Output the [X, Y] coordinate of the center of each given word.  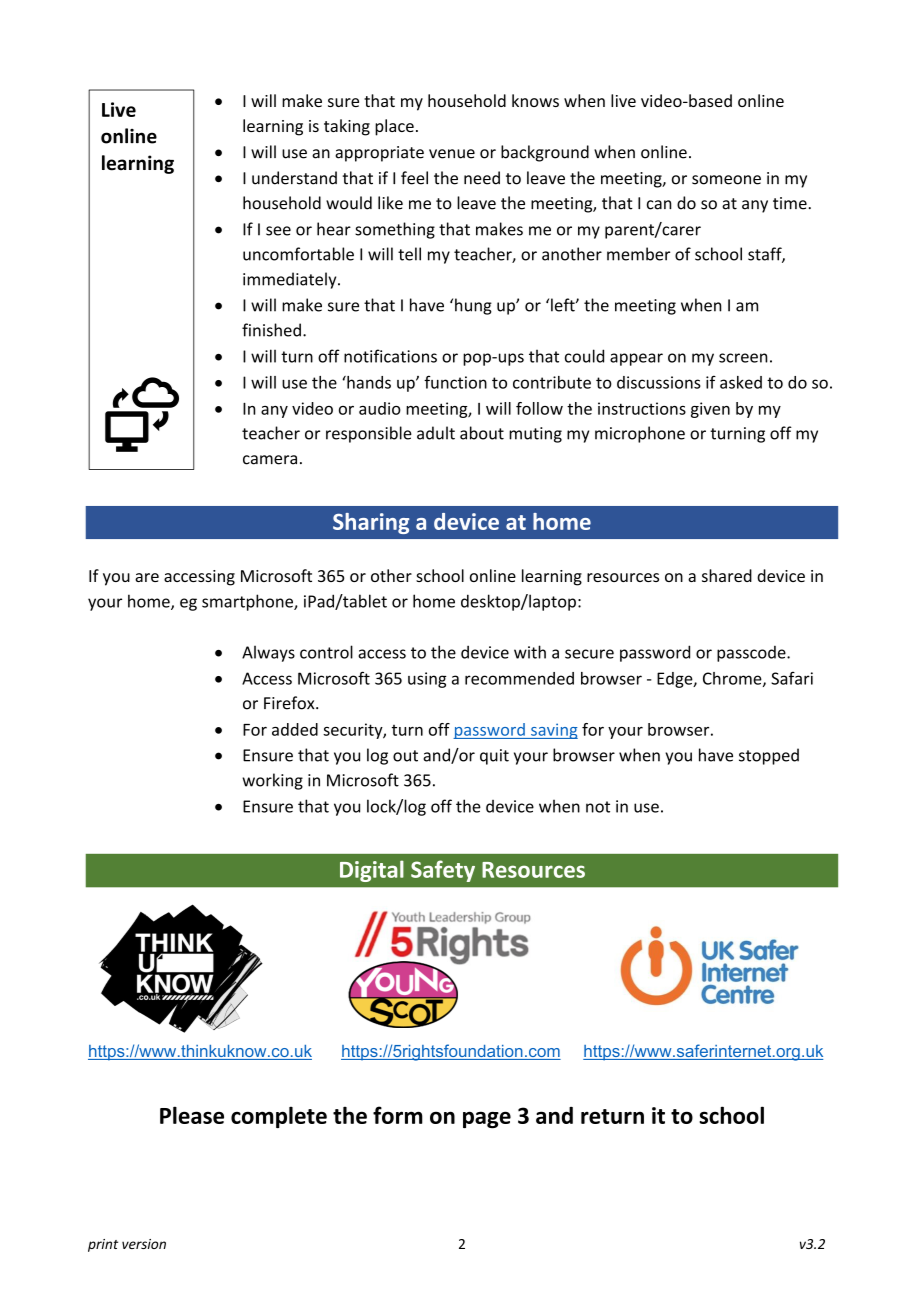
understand [294, 178]
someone [726, 180]
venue [452, 154]
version [144, 1244]
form [398, 1115]
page [487, 1120]
